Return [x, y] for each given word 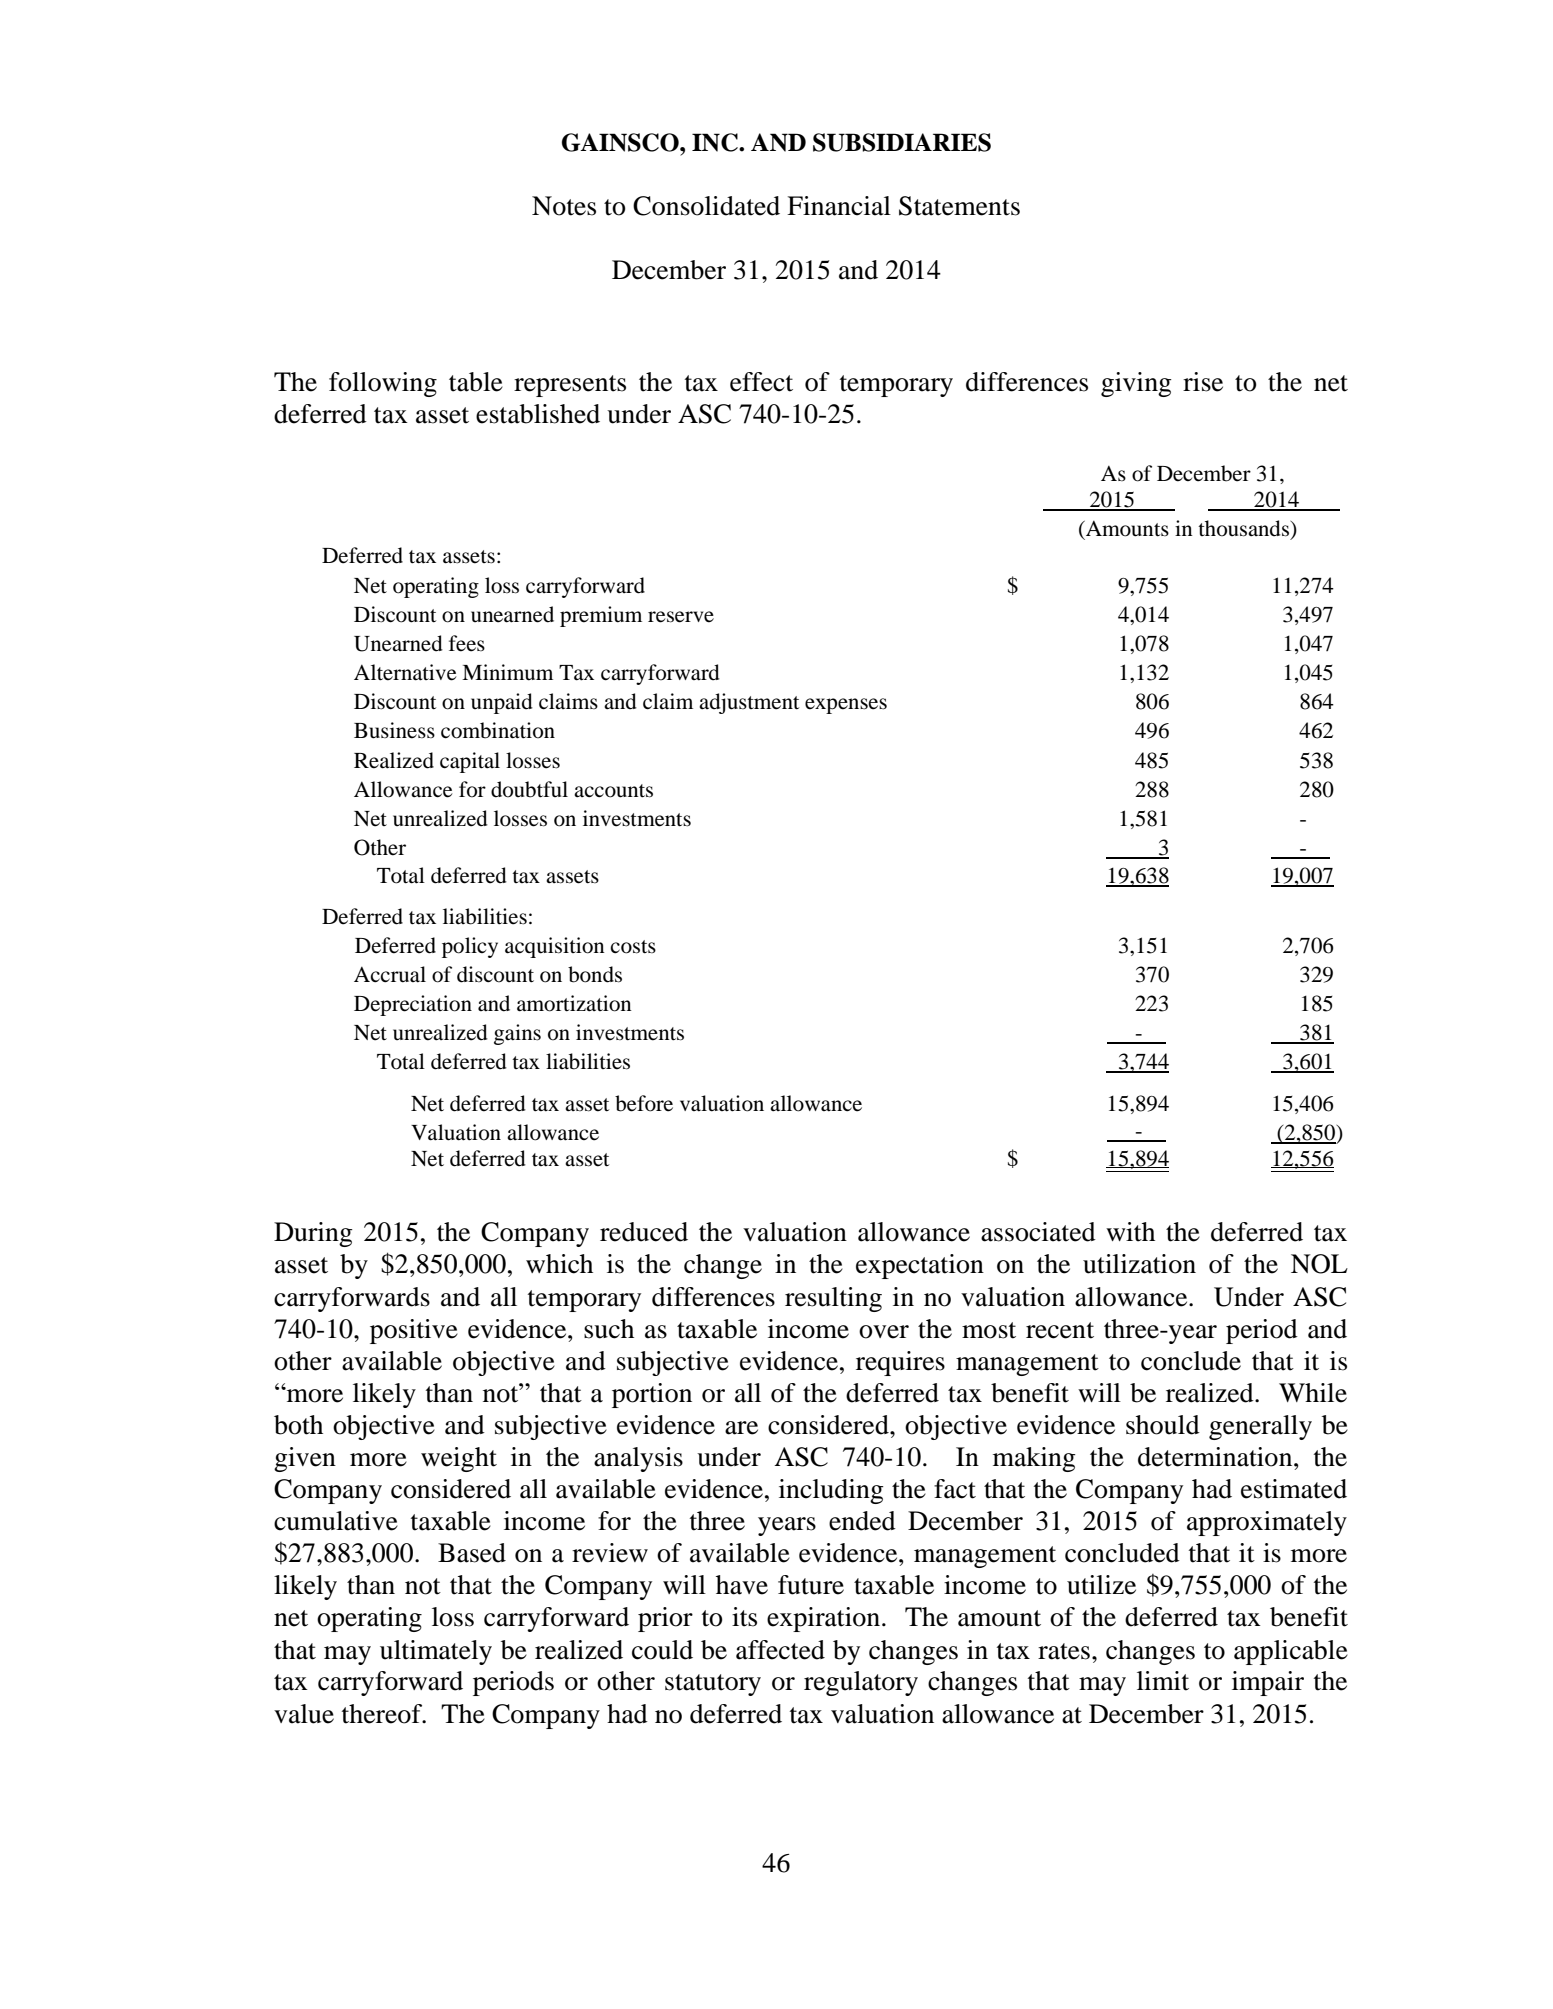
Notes [564, 206]
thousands [1244, 528]
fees [467, 643]
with [1130, 1232]
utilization [1139, 1264]
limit [1163, 1681]
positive [414, 1331]
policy [470, 947]
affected [780, 1650]
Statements [959, 206]
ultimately [436, 1652]
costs [633, 947]
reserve [681, 617]
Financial [839, 206]
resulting [833, 1299]
